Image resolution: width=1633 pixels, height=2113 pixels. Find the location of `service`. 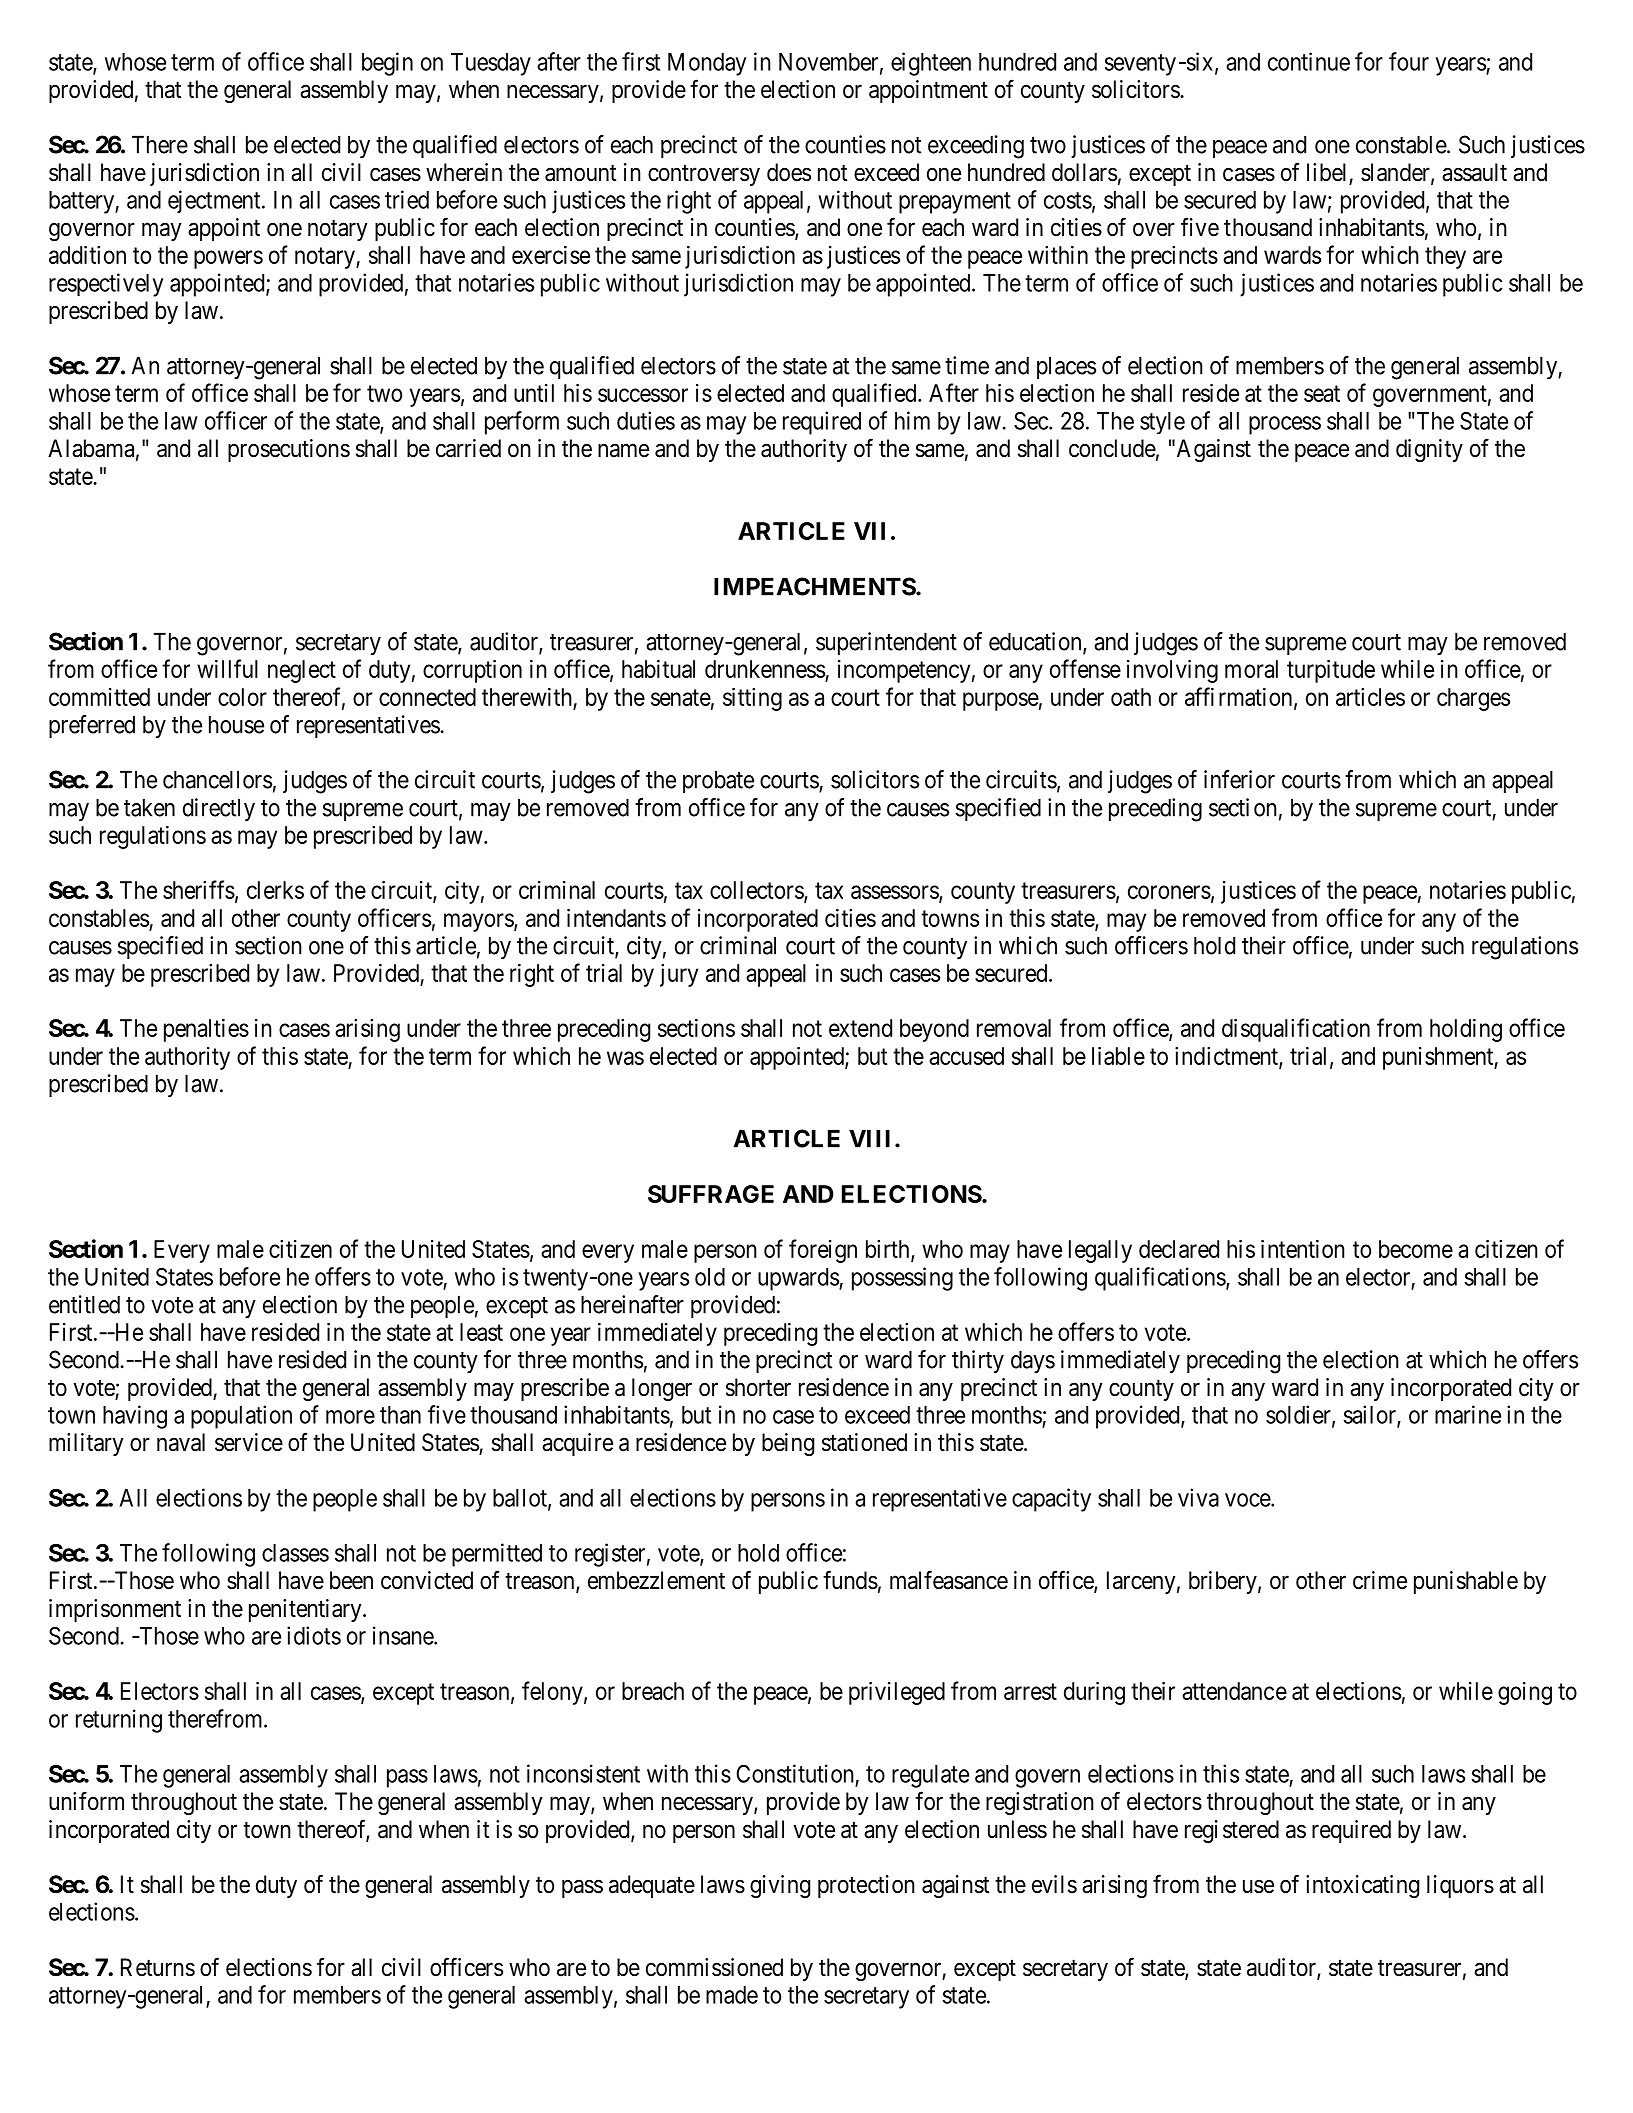

service is located at coordinates (249, 1442).
